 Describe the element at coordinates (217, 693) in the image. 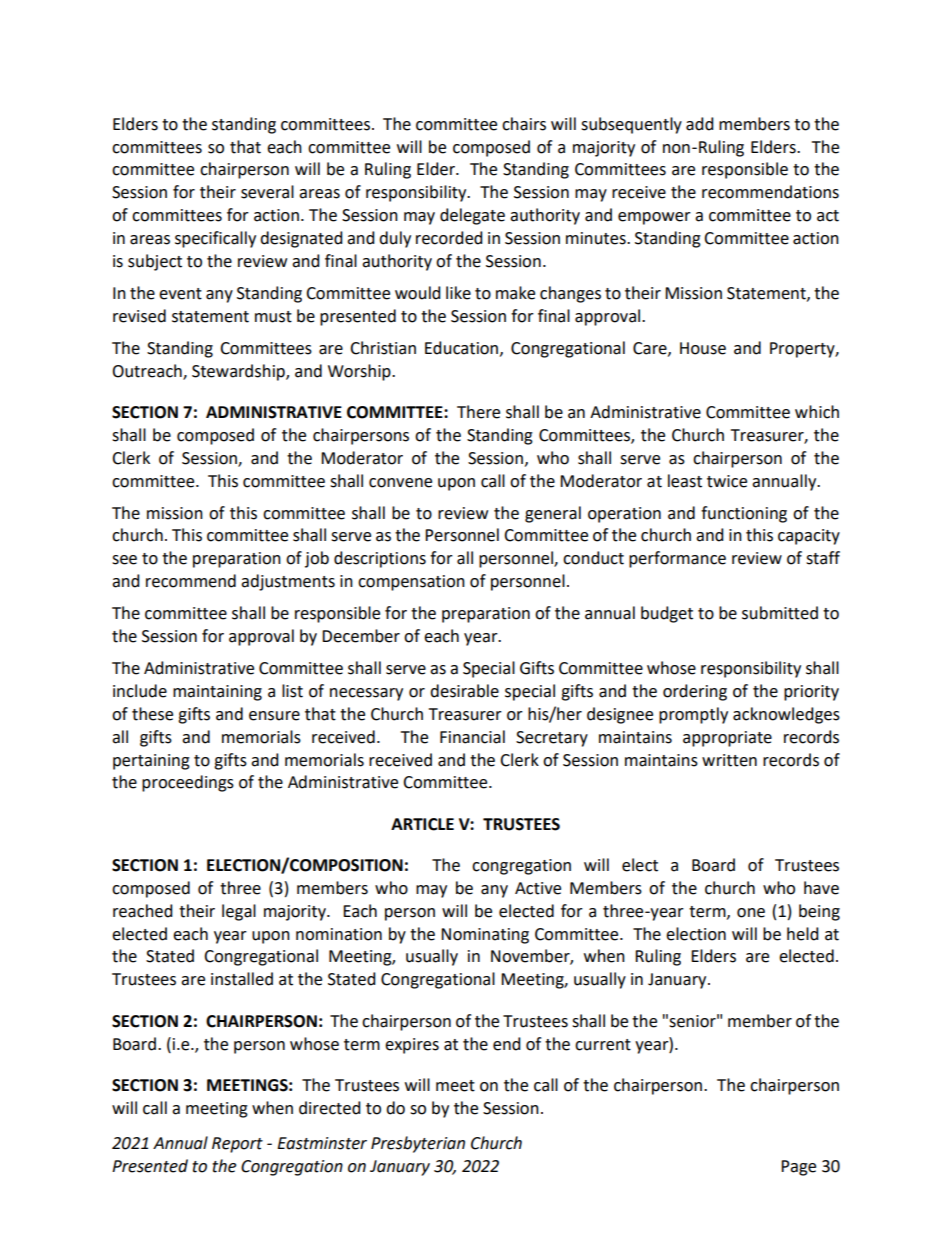

I see `maintaining` at that location.
